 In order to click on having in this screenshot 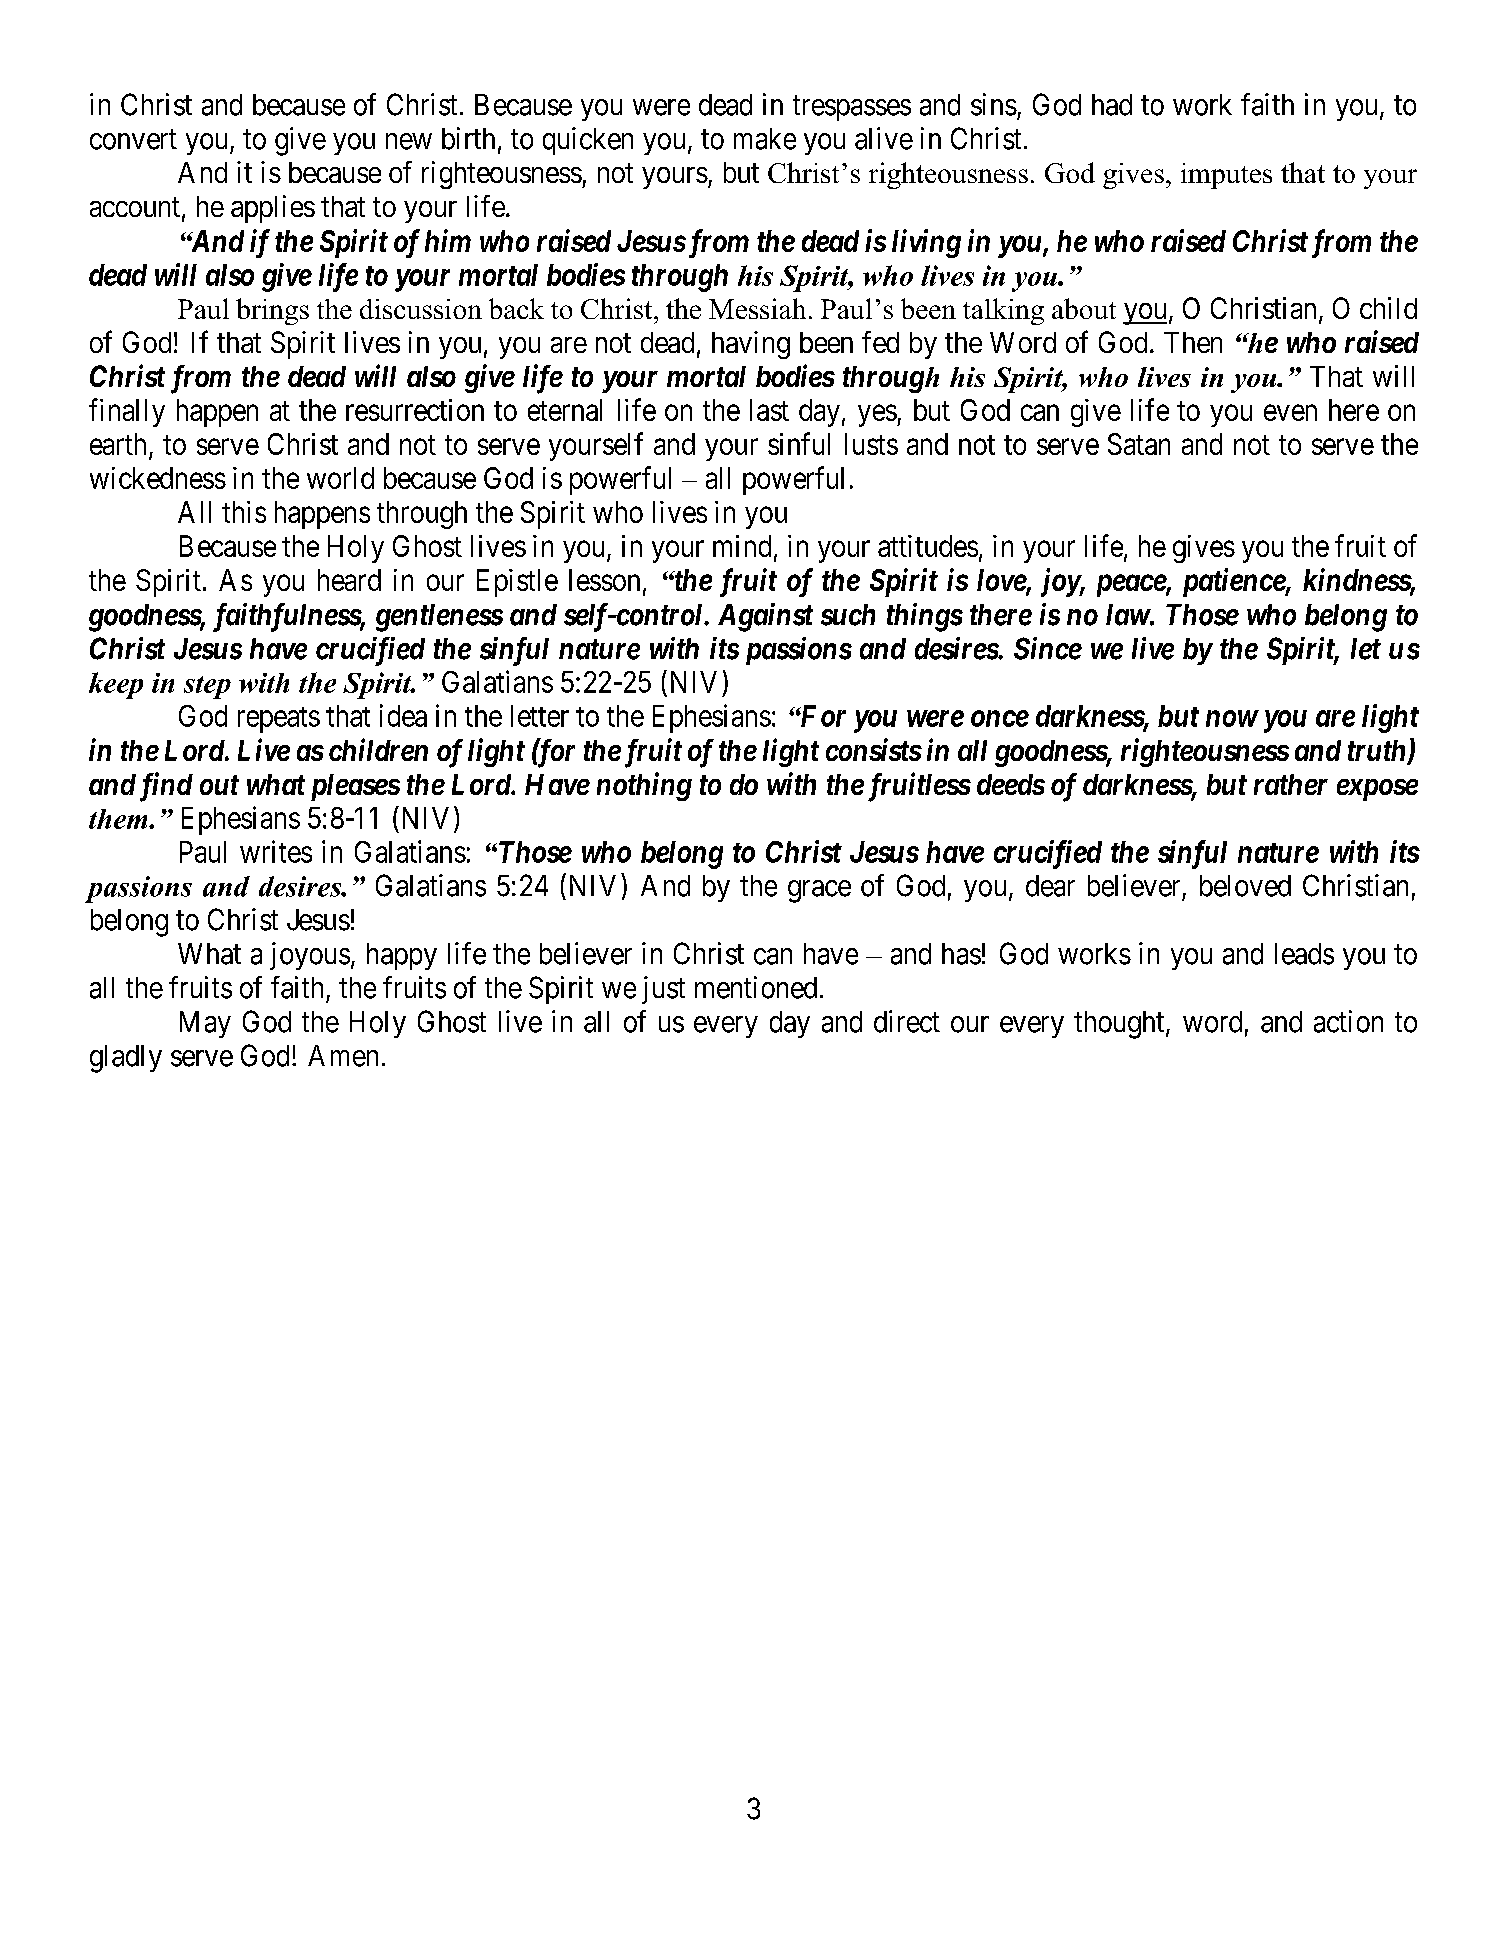, I will do `click(751, 345)`.
